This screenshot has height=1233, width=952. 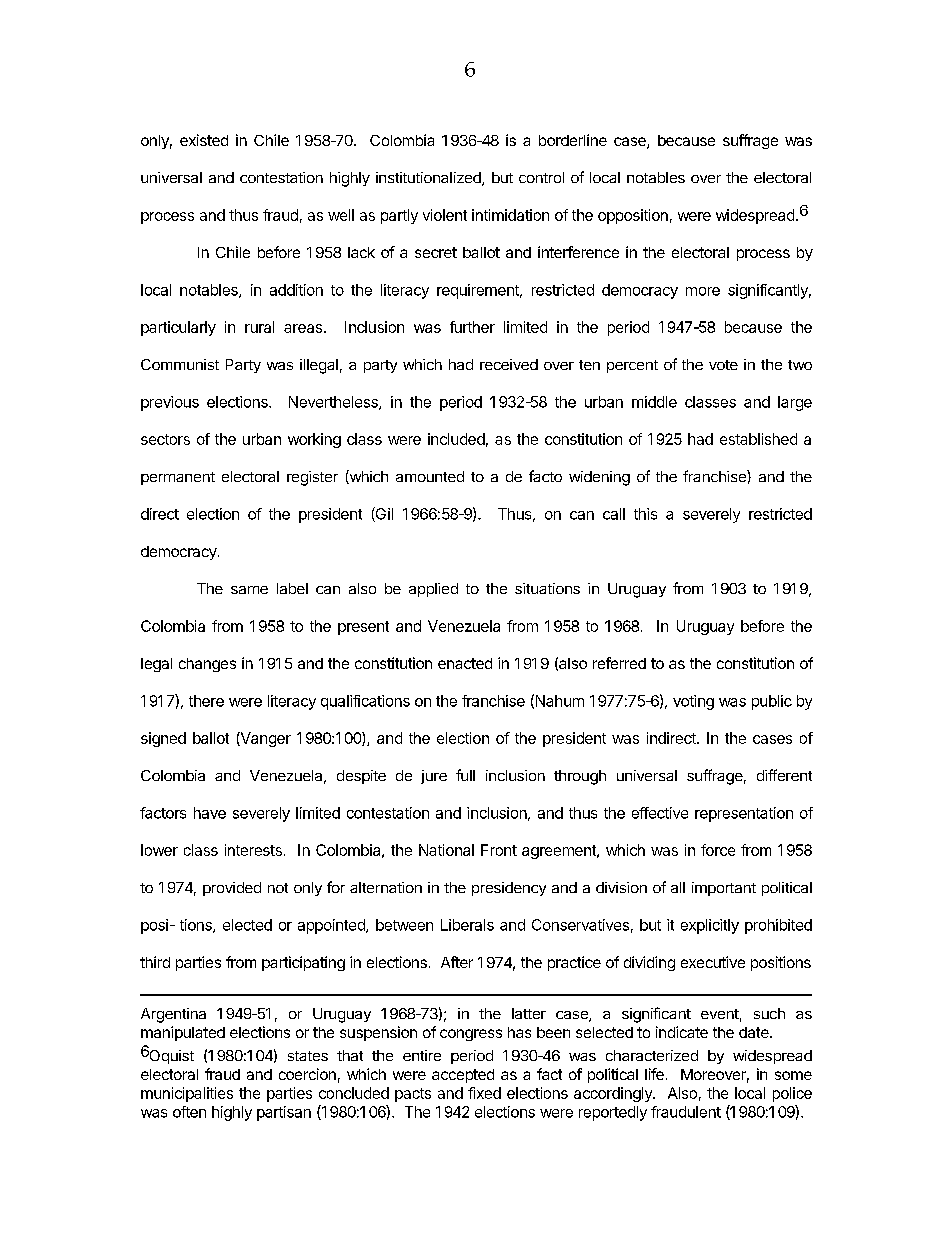 I want to click on voting, so click(x=693, y=702).
